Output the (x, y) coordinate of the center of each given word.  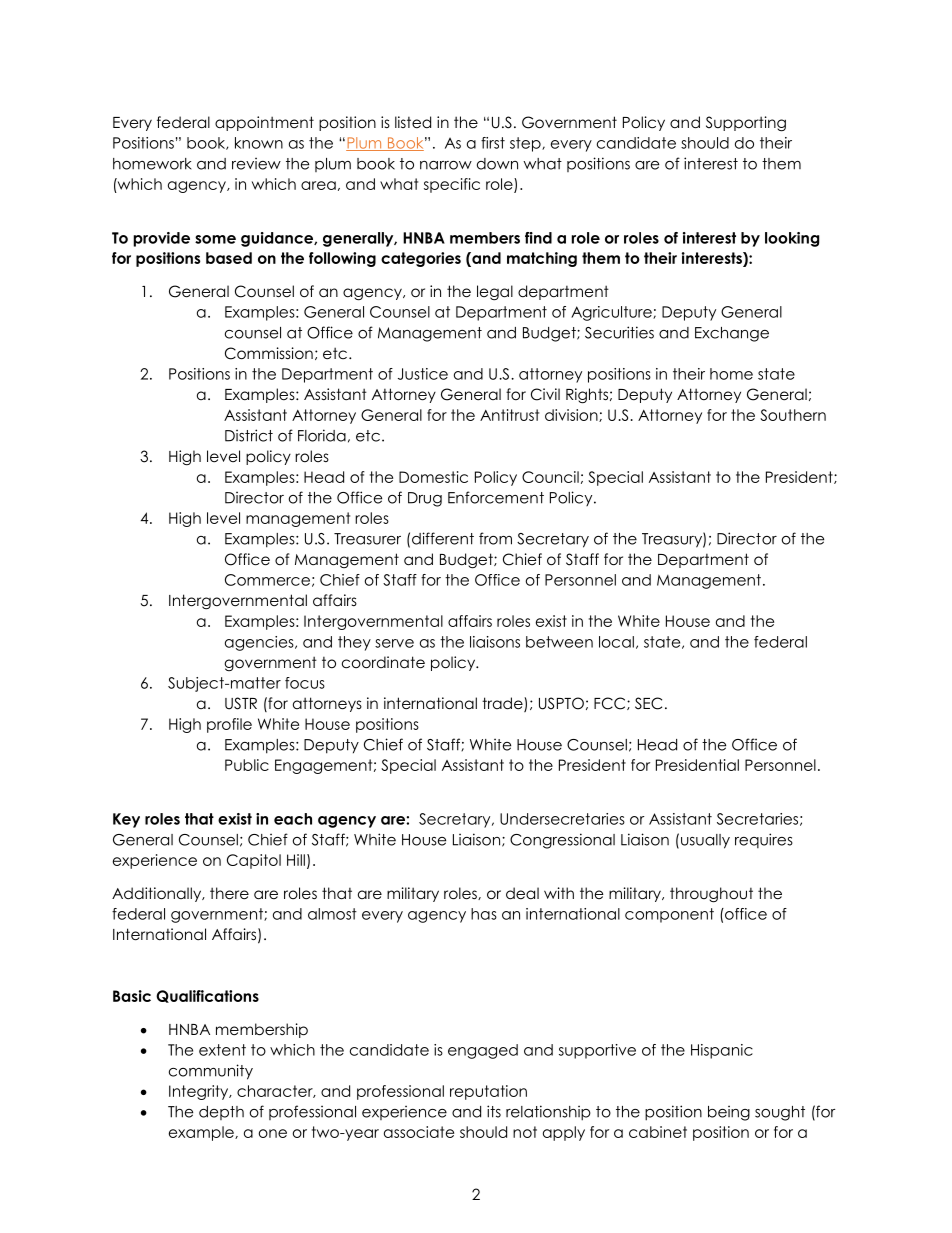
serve (394, 643)
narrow (446, 165)
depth (221, 1113)
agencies (260, 643)
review (256, 163)
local (616, 642)
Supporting (746, 124)
